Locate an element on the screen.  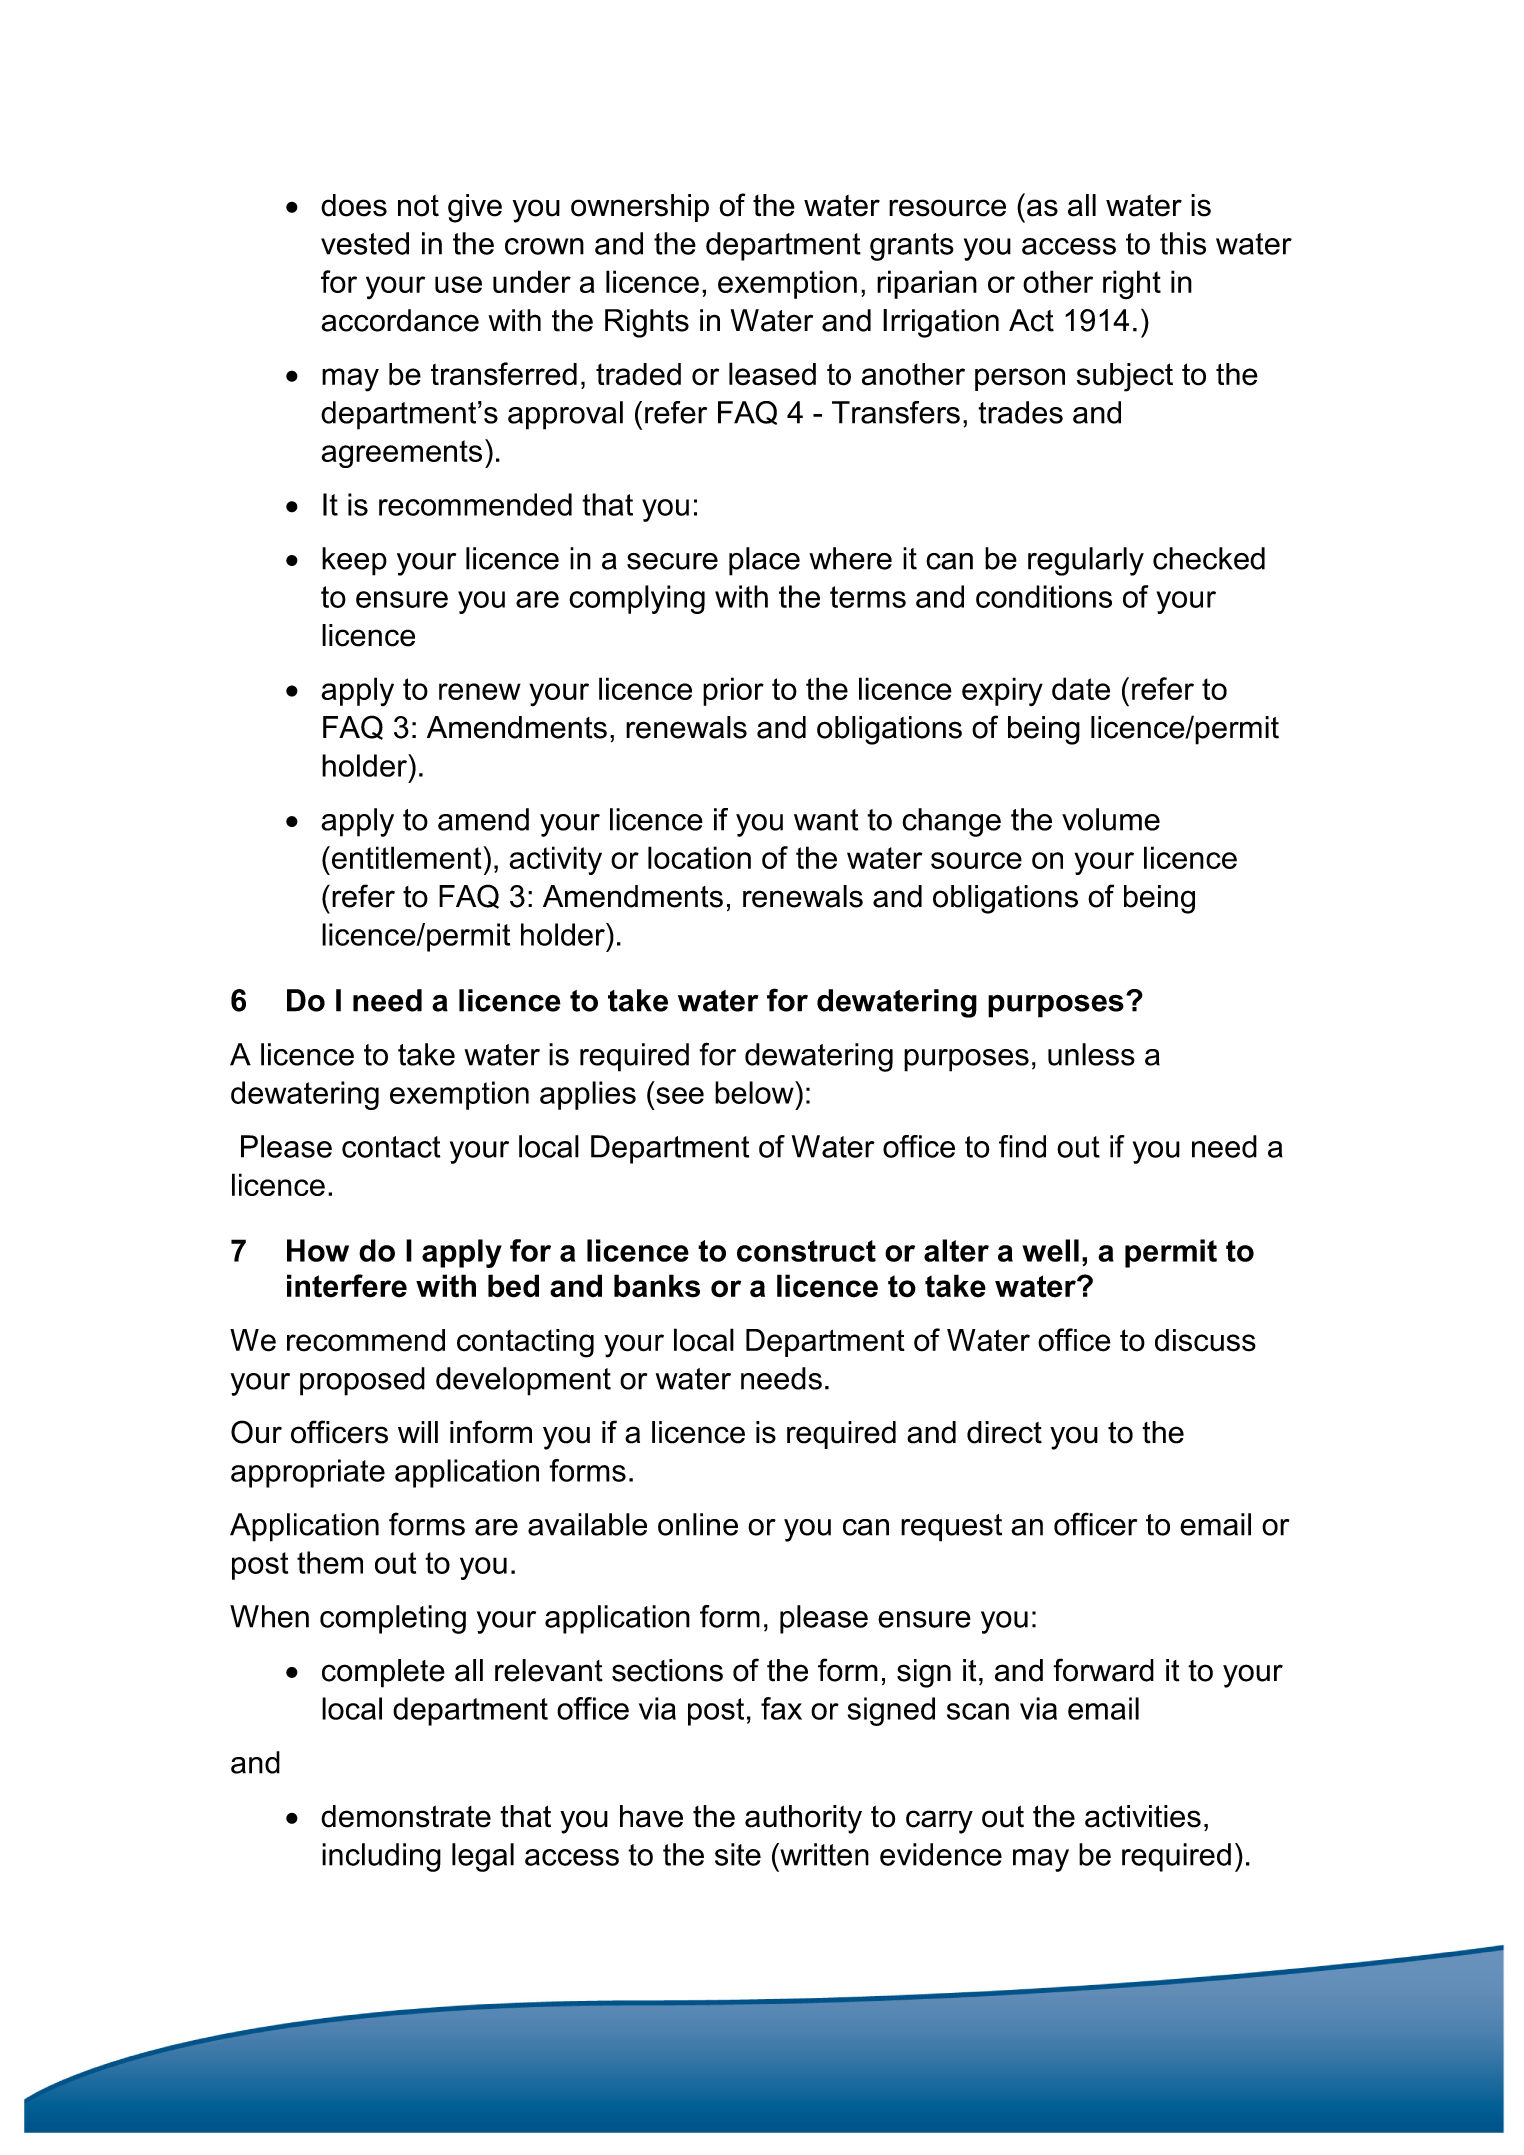
vested is located at coordinates (365, 243).
